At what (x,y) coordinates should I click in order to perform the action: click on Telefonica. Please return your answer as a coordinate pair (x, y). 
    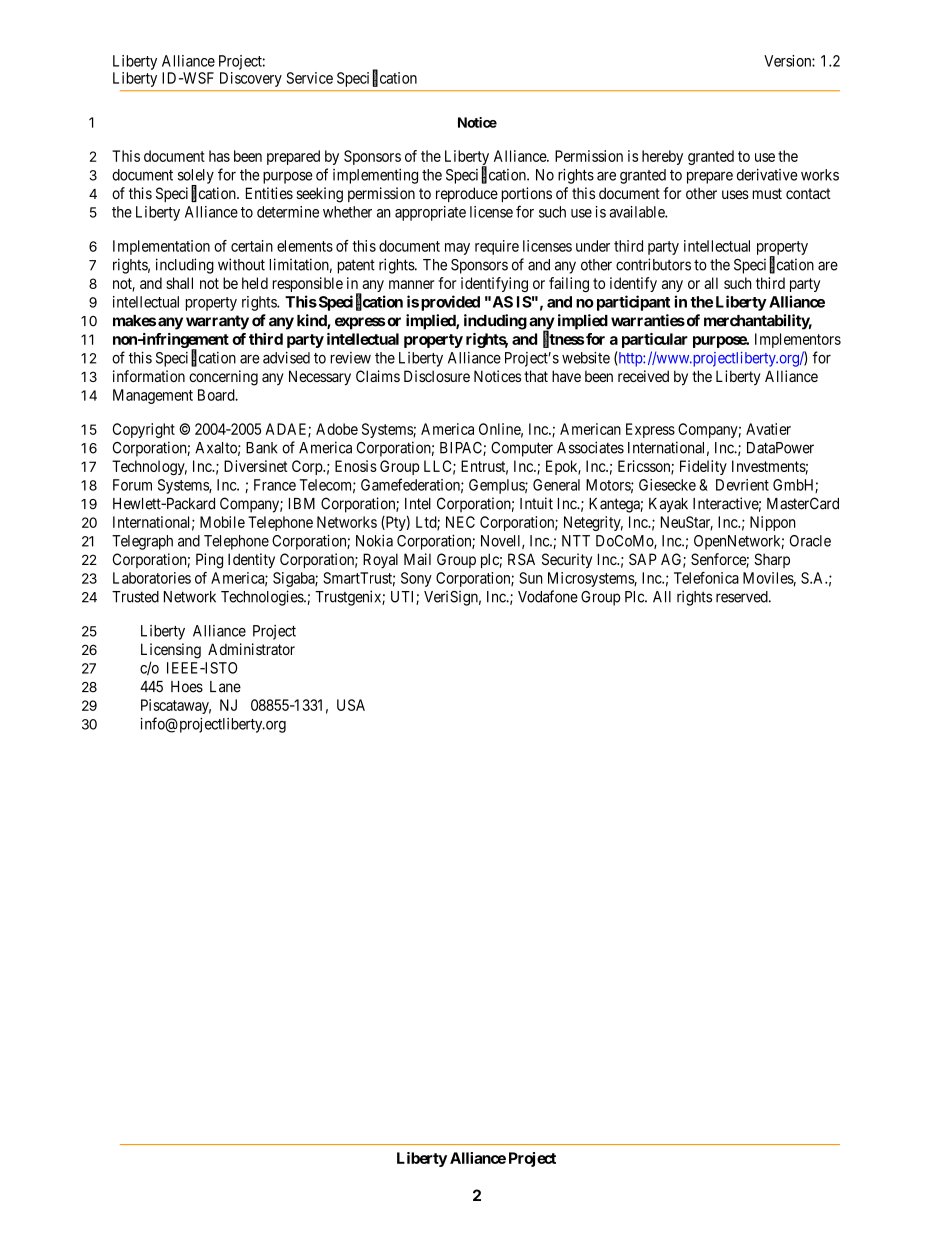
    Looking at the image, I should click on (706, 578).
